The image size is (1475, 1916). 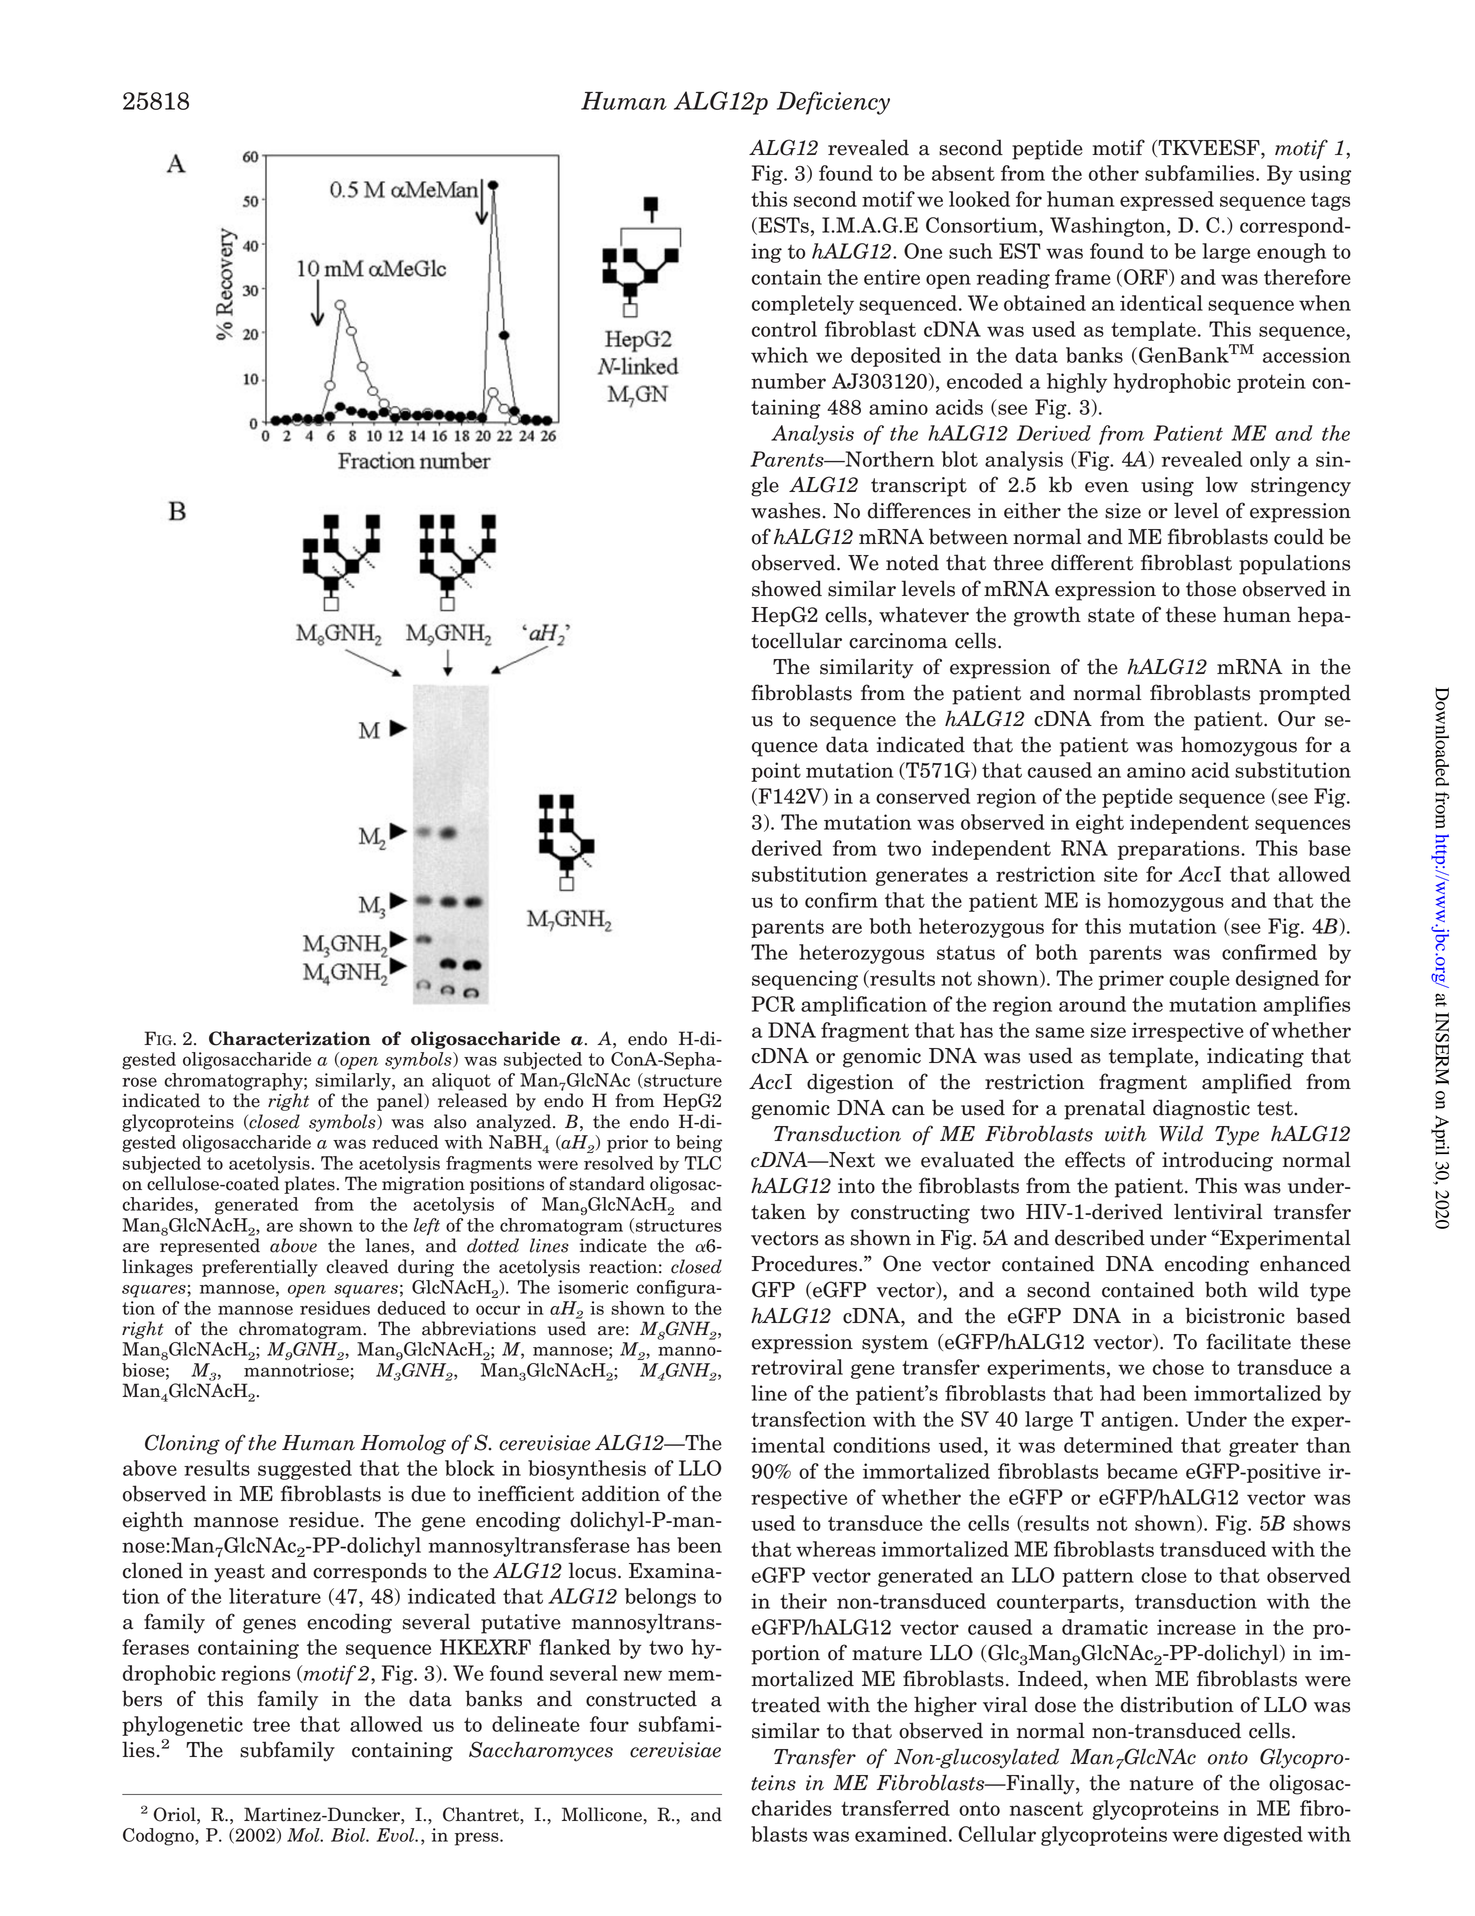 I want to click on nature, so click(x=1161, y=1783).
